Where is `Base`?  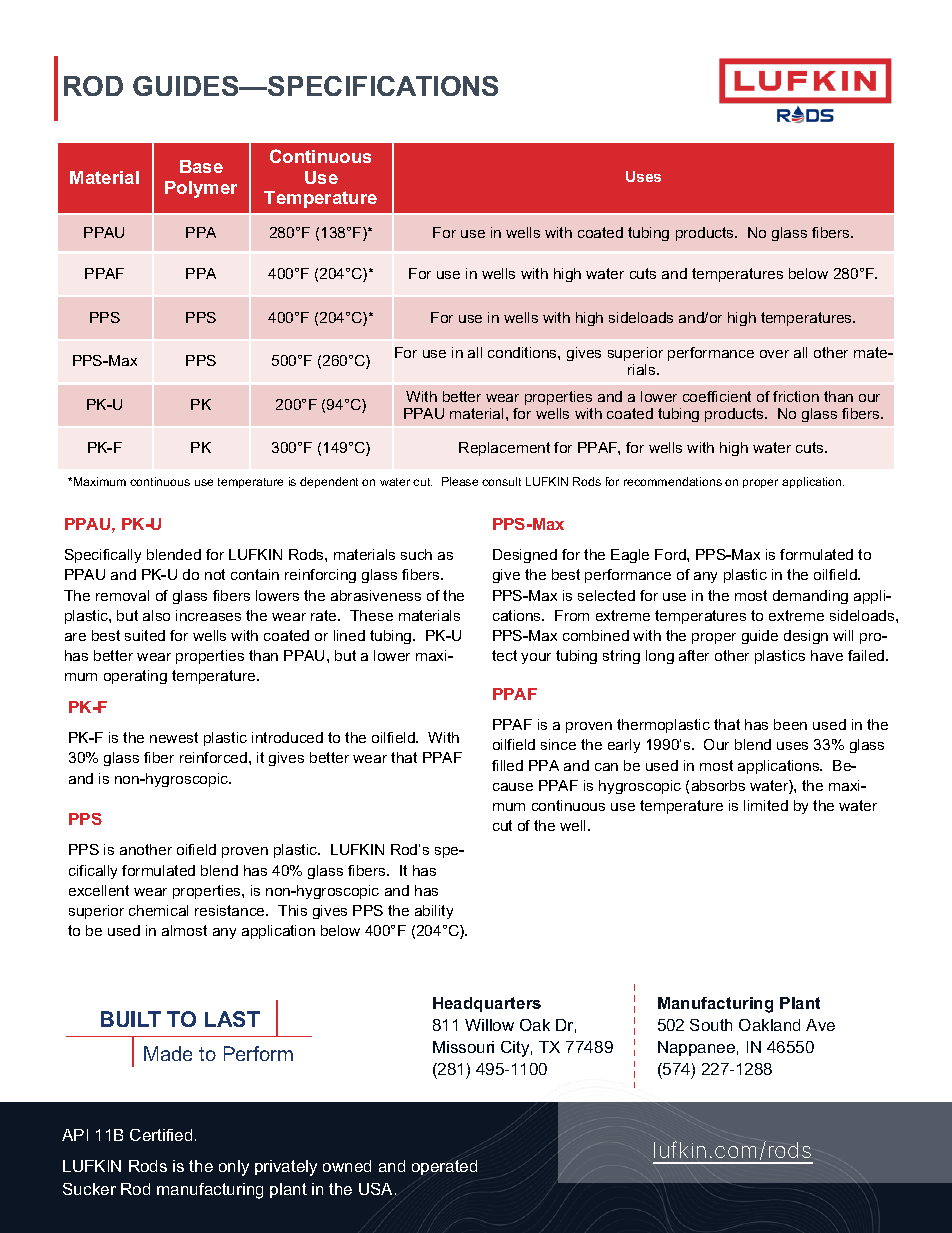
Base is located at coordinates (201, 166).
